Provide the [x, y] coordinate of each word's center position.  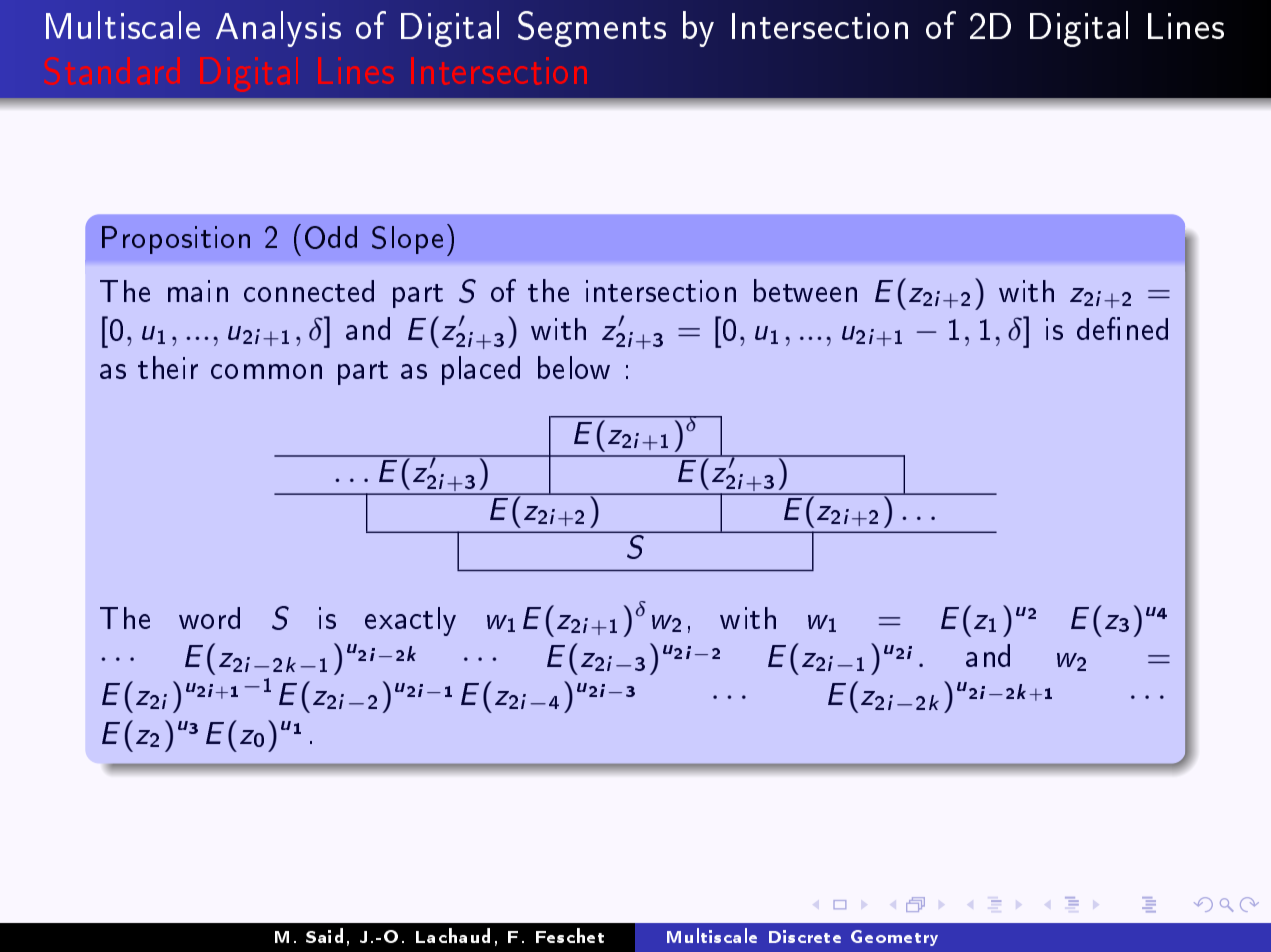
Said [324, 935]
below [574, 367]
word [209, 618]
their [168, 367]
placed [481, 370]
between [805, 290]
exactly [410, 621]
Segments [592, 29]
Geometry [894, 938]
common [266, 371]
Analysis [278, 29]
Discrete [805, 936]
